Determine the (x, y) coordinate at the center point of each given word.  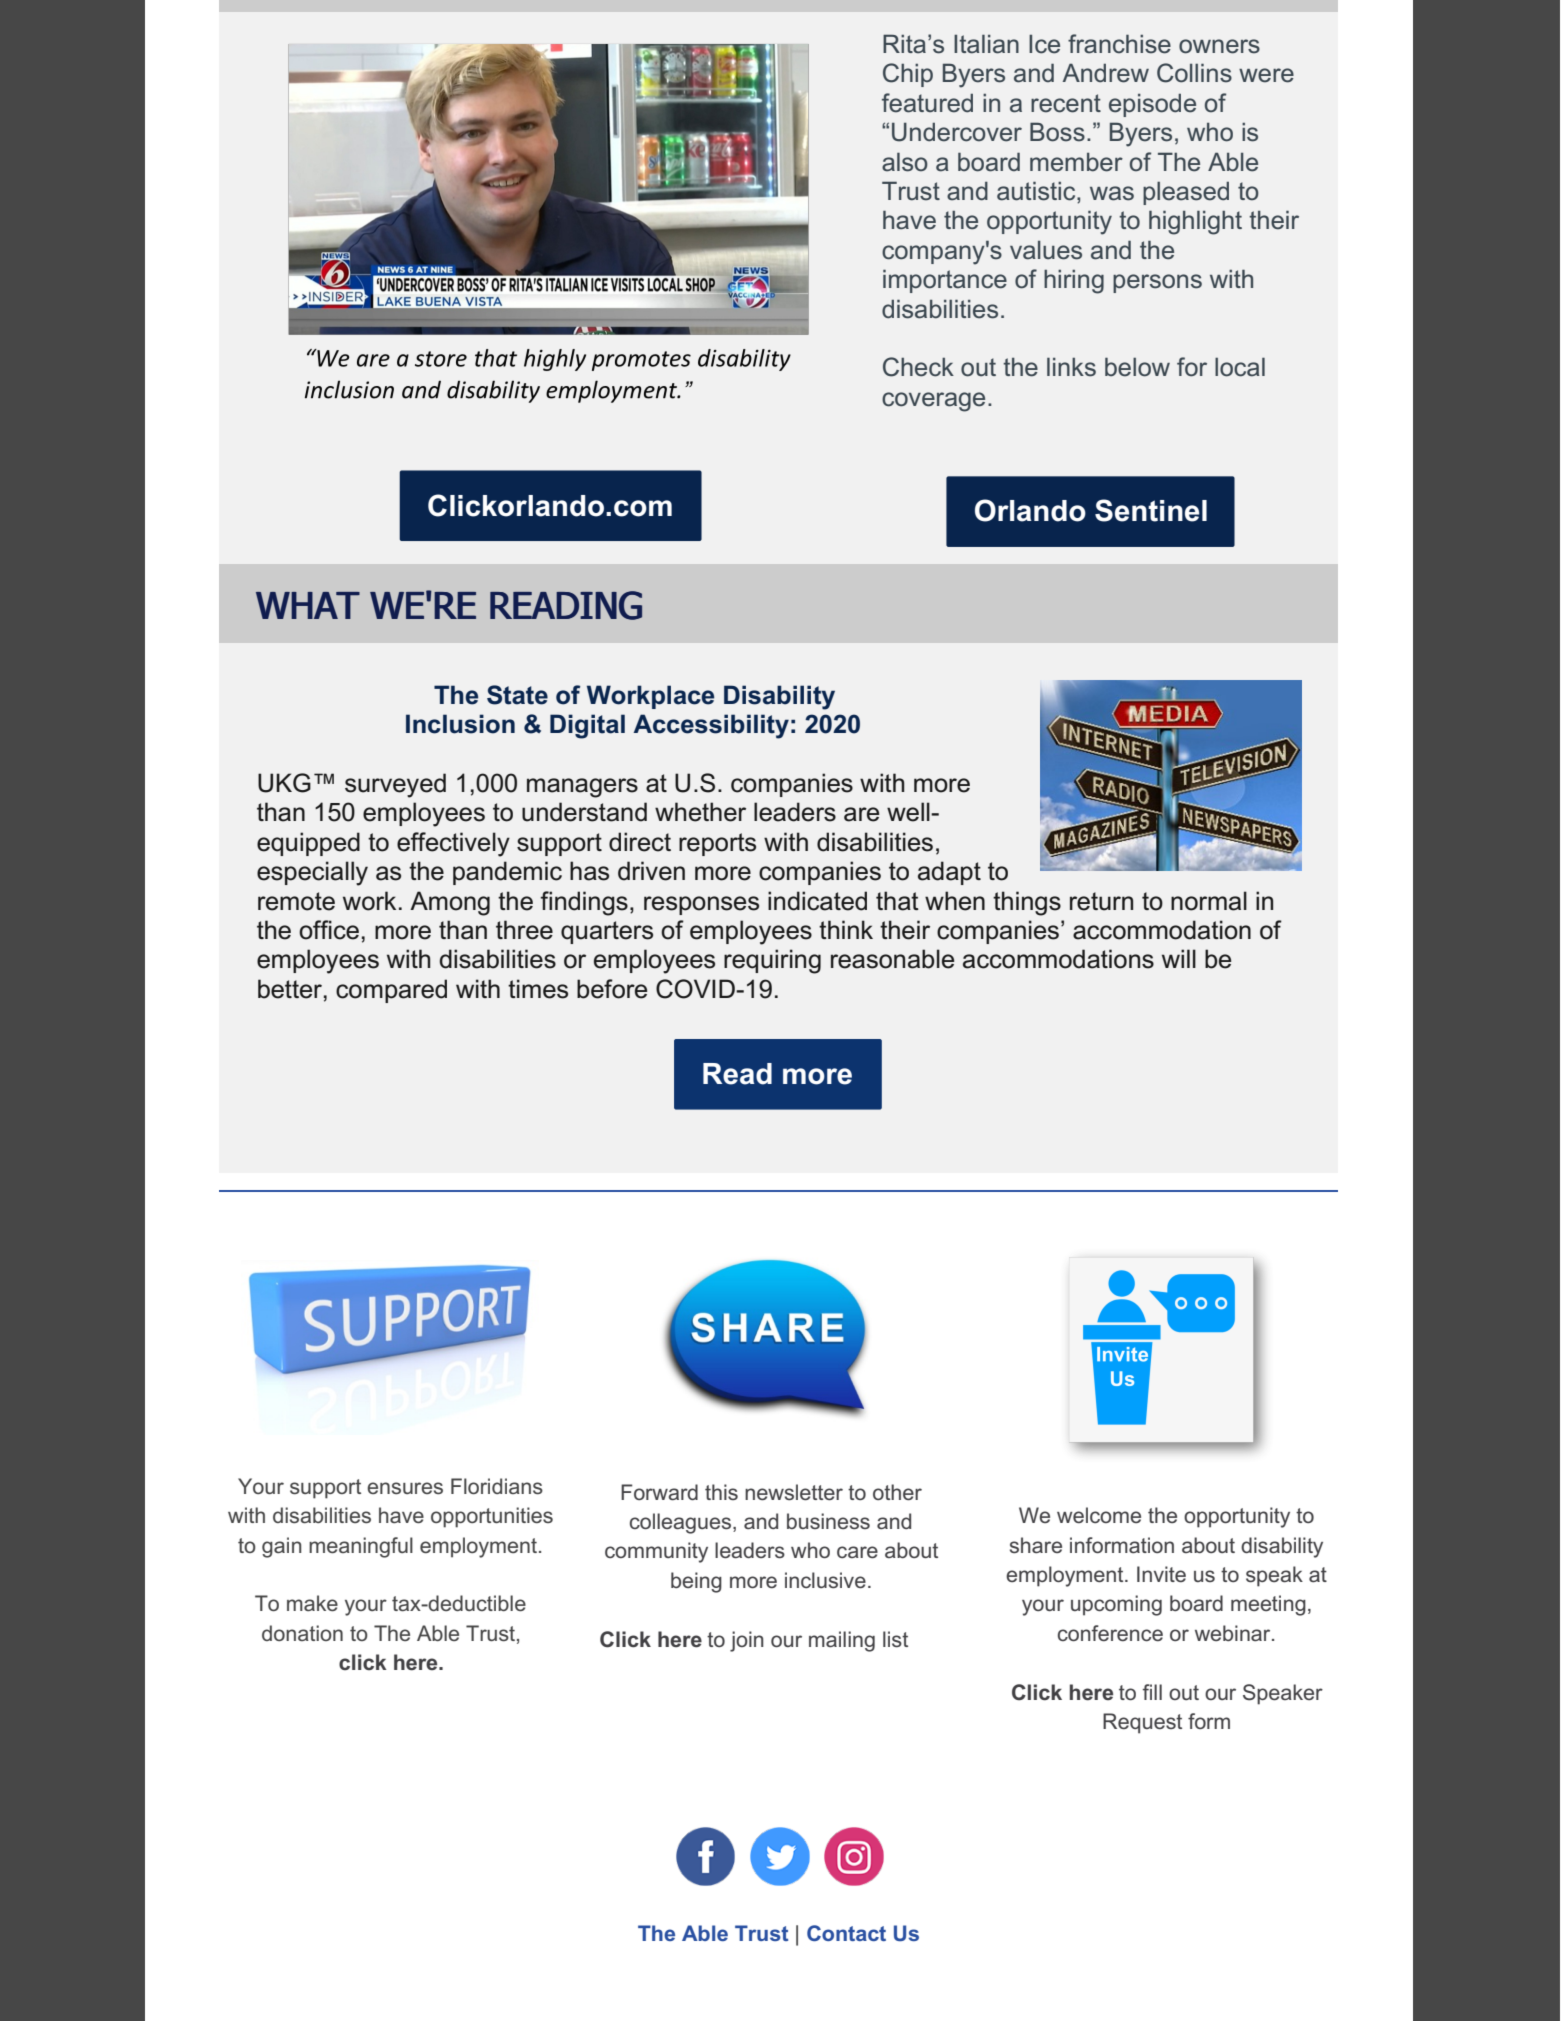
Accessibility (711, 726)
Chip (908, 75)
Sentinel (1151, 510)
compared (391, 991)
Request (1142, 1723)
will (1179, 958)
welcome (1099, 1515)
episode (1152, 105)
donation (302, 1633)
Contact (846, 1933)
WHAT (308, 605)
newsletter (794, 1492)
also (905, 162)
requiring (772, 961)
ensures (405, 1488)
